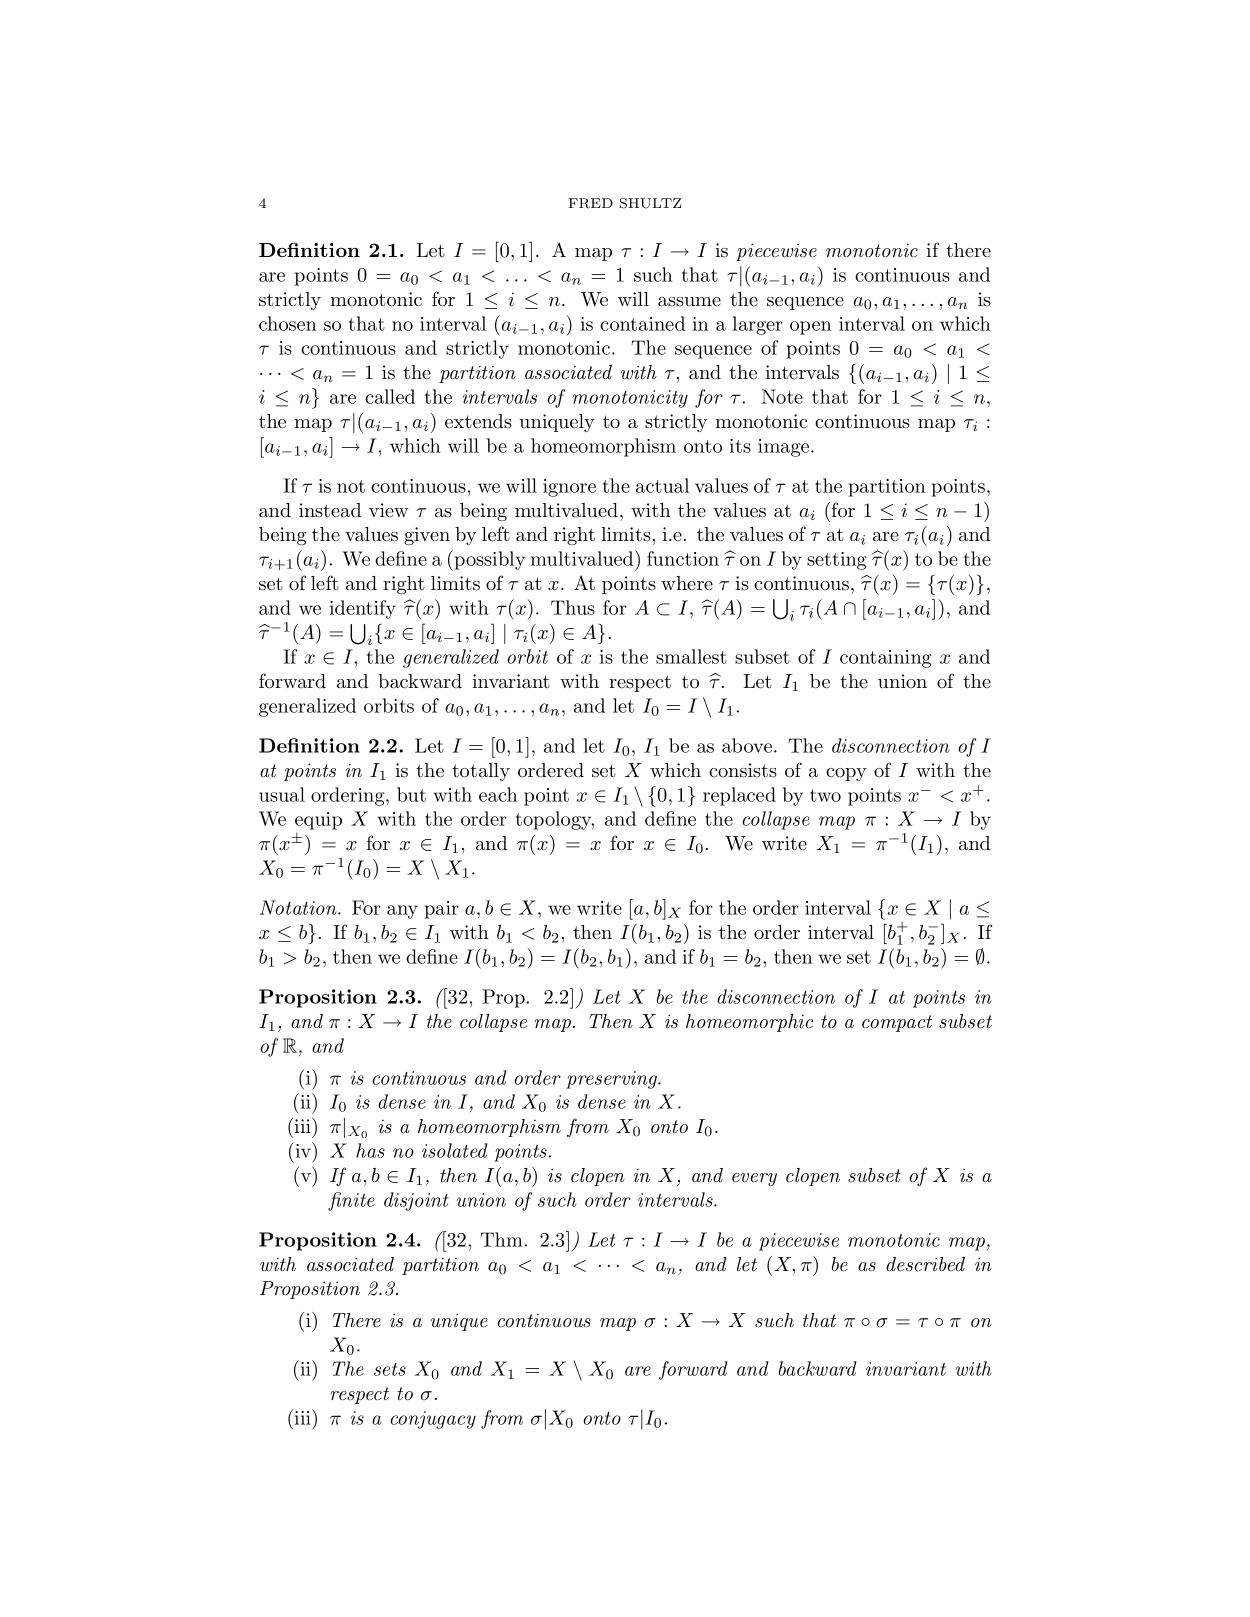  What do you see at coordinates (288, 323) in the document?
I see `chosen` at bounding box center [288, 323].
